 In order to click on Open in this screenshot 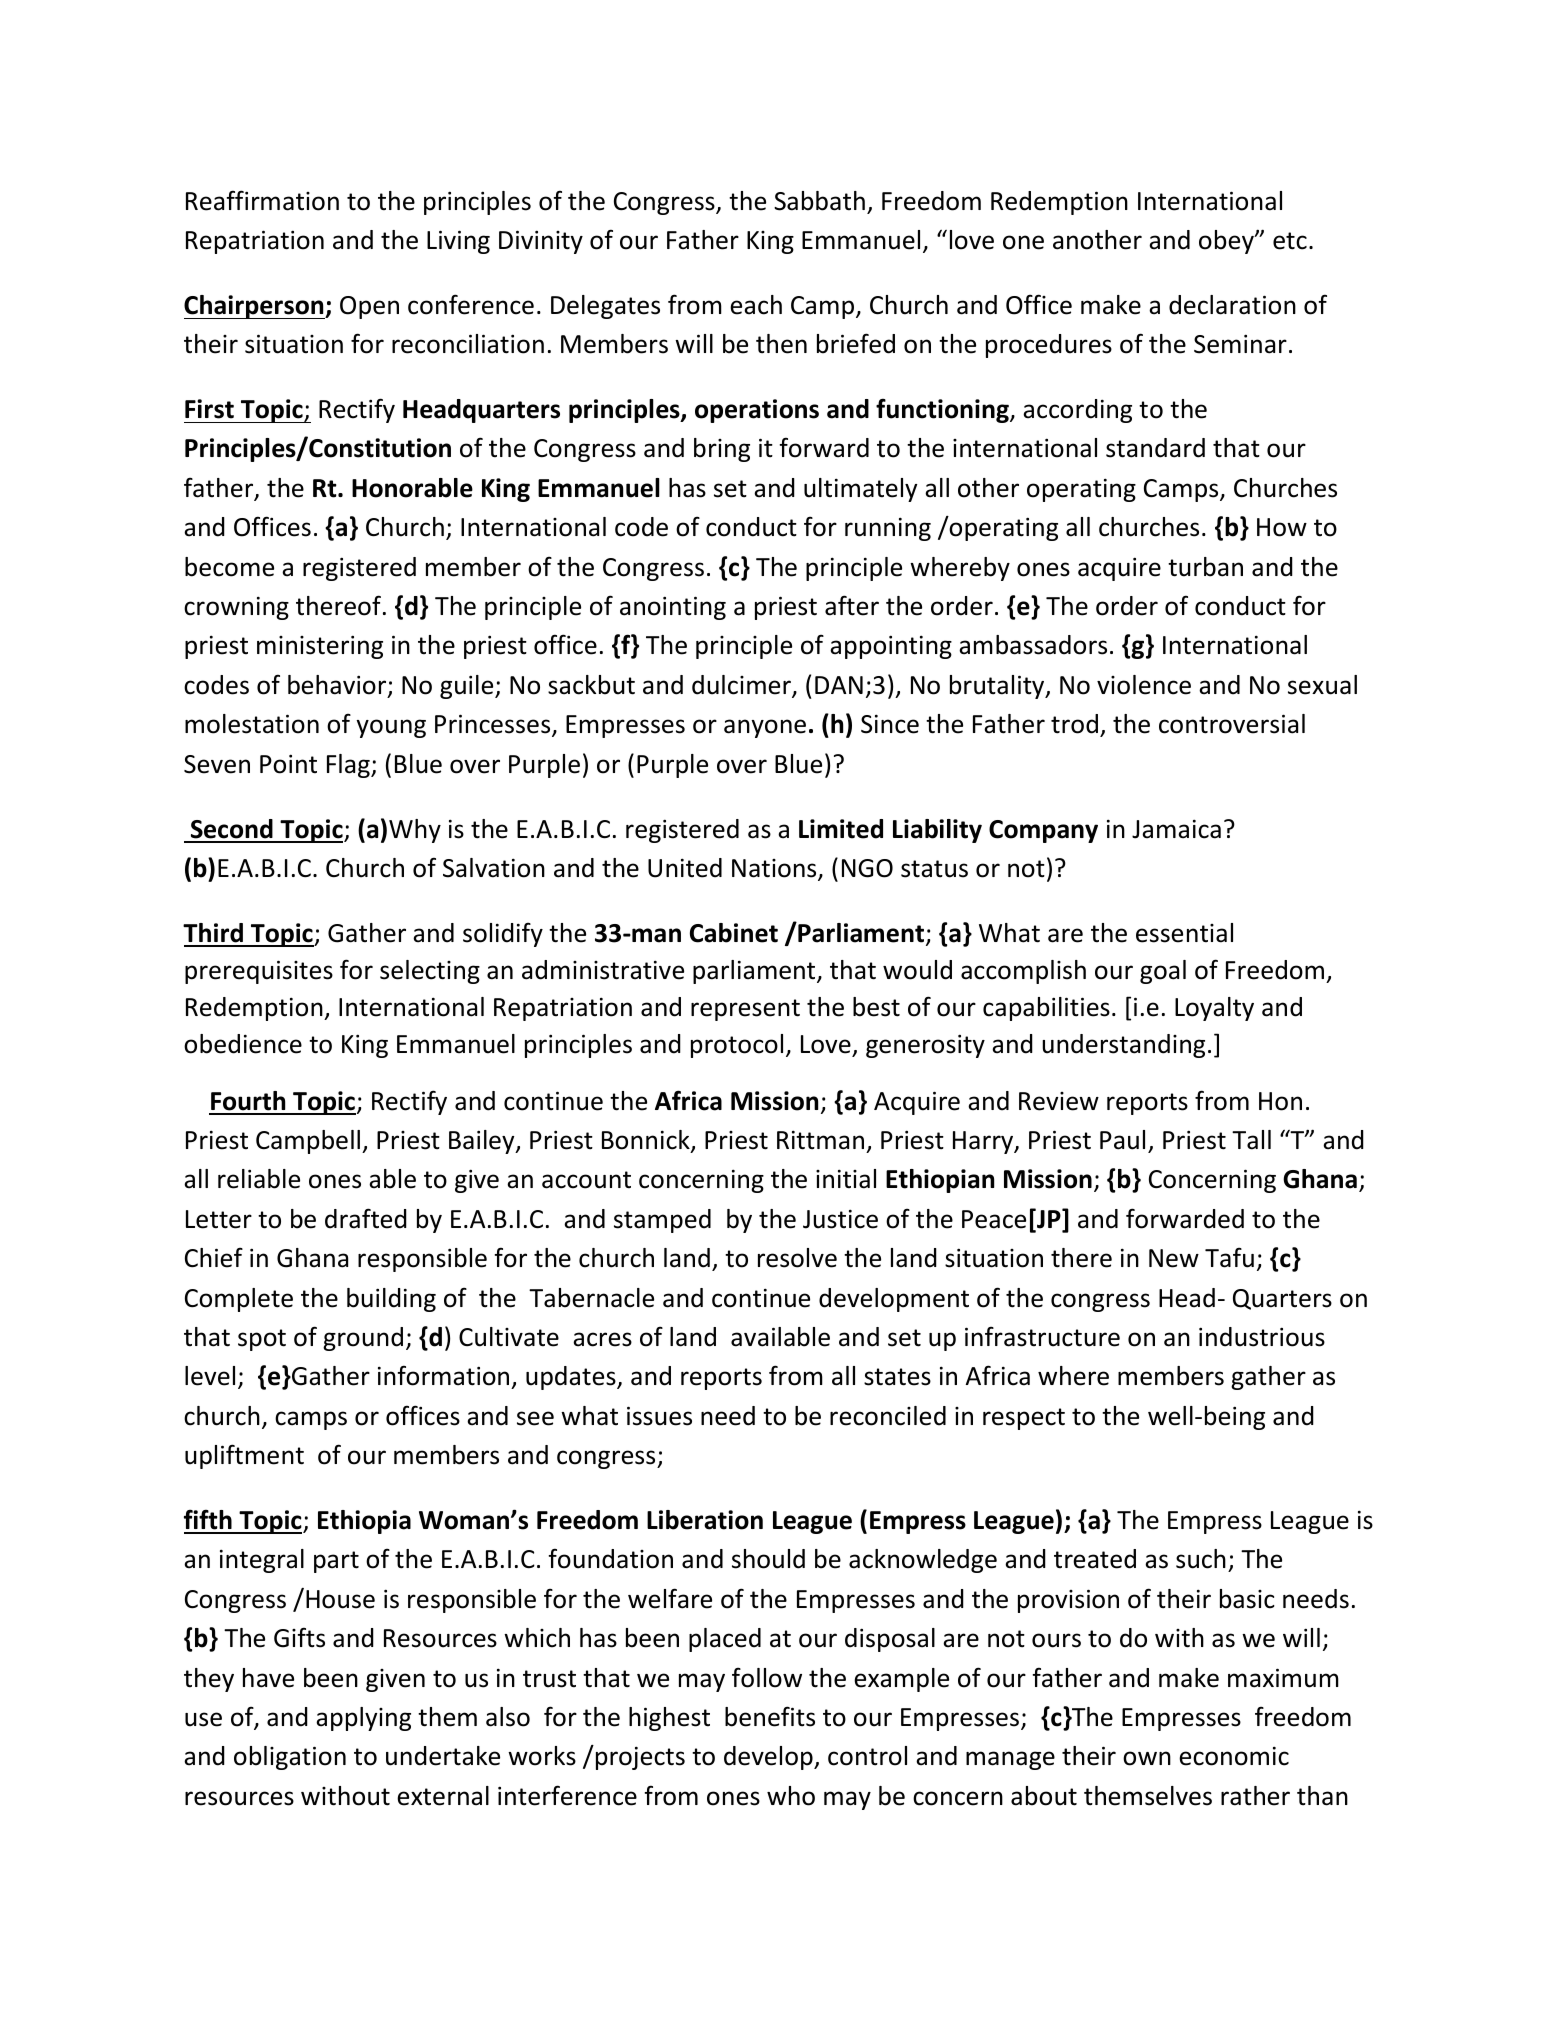, I will do `click(369, 307)`.
